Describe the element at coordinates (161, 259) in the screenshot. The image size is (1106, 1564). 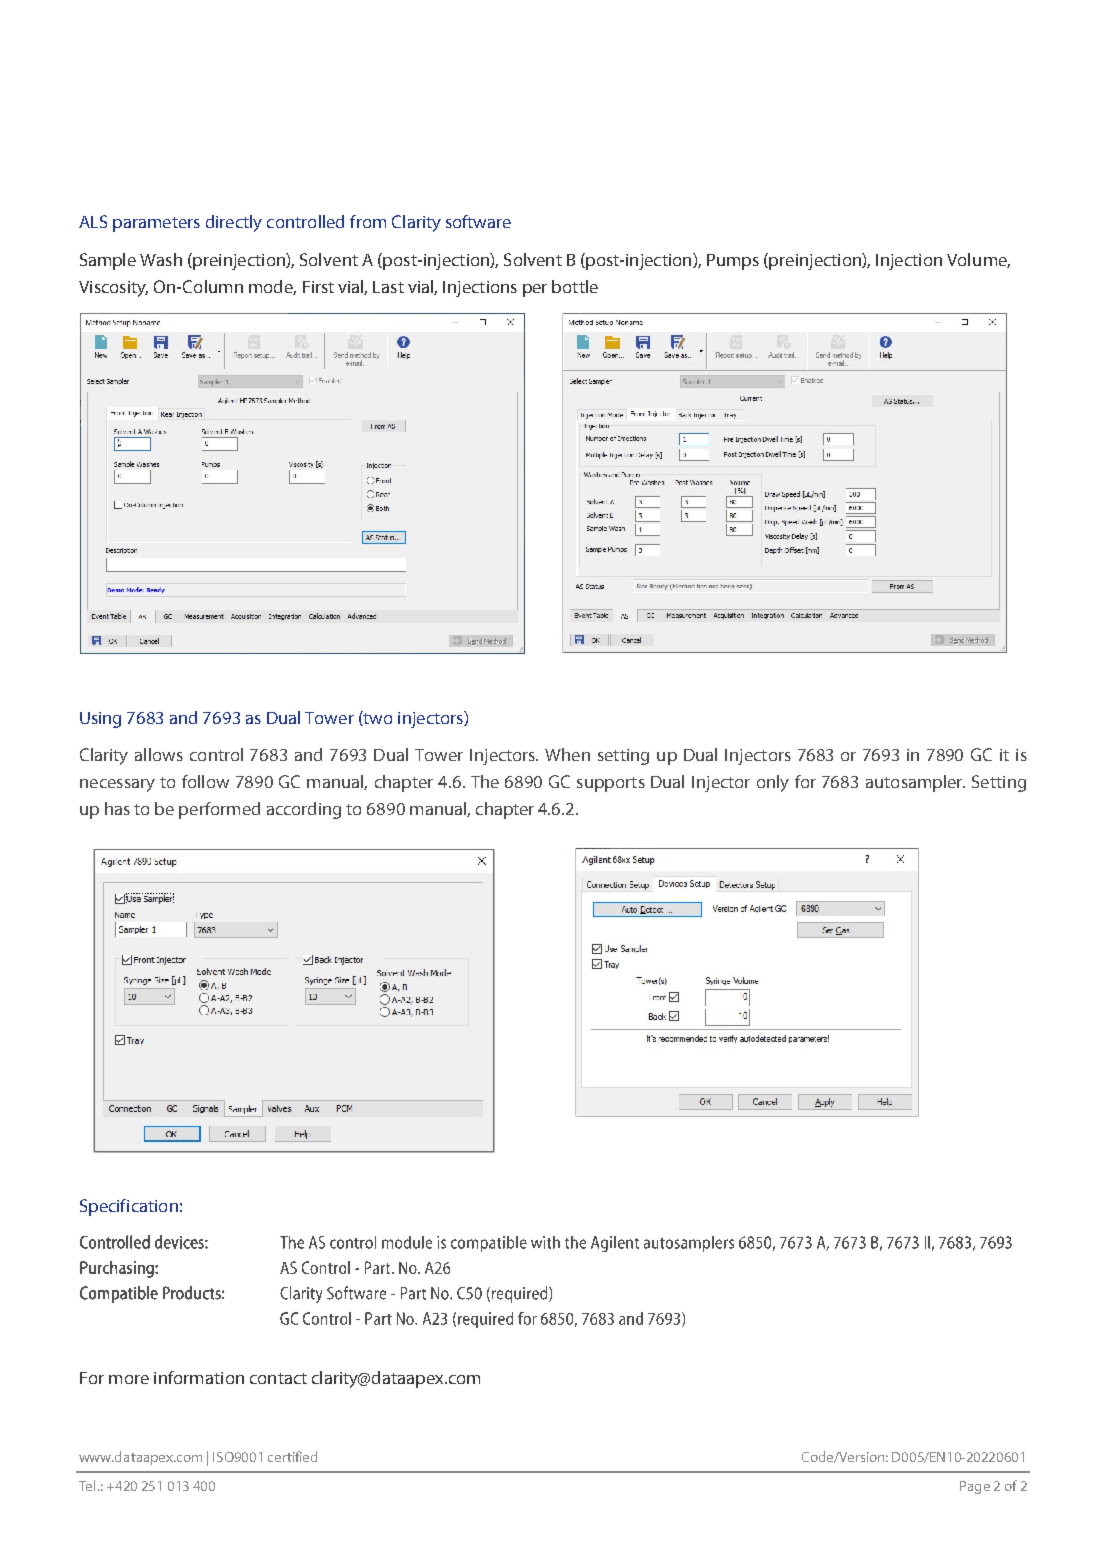
I see `Wash` at that location.
